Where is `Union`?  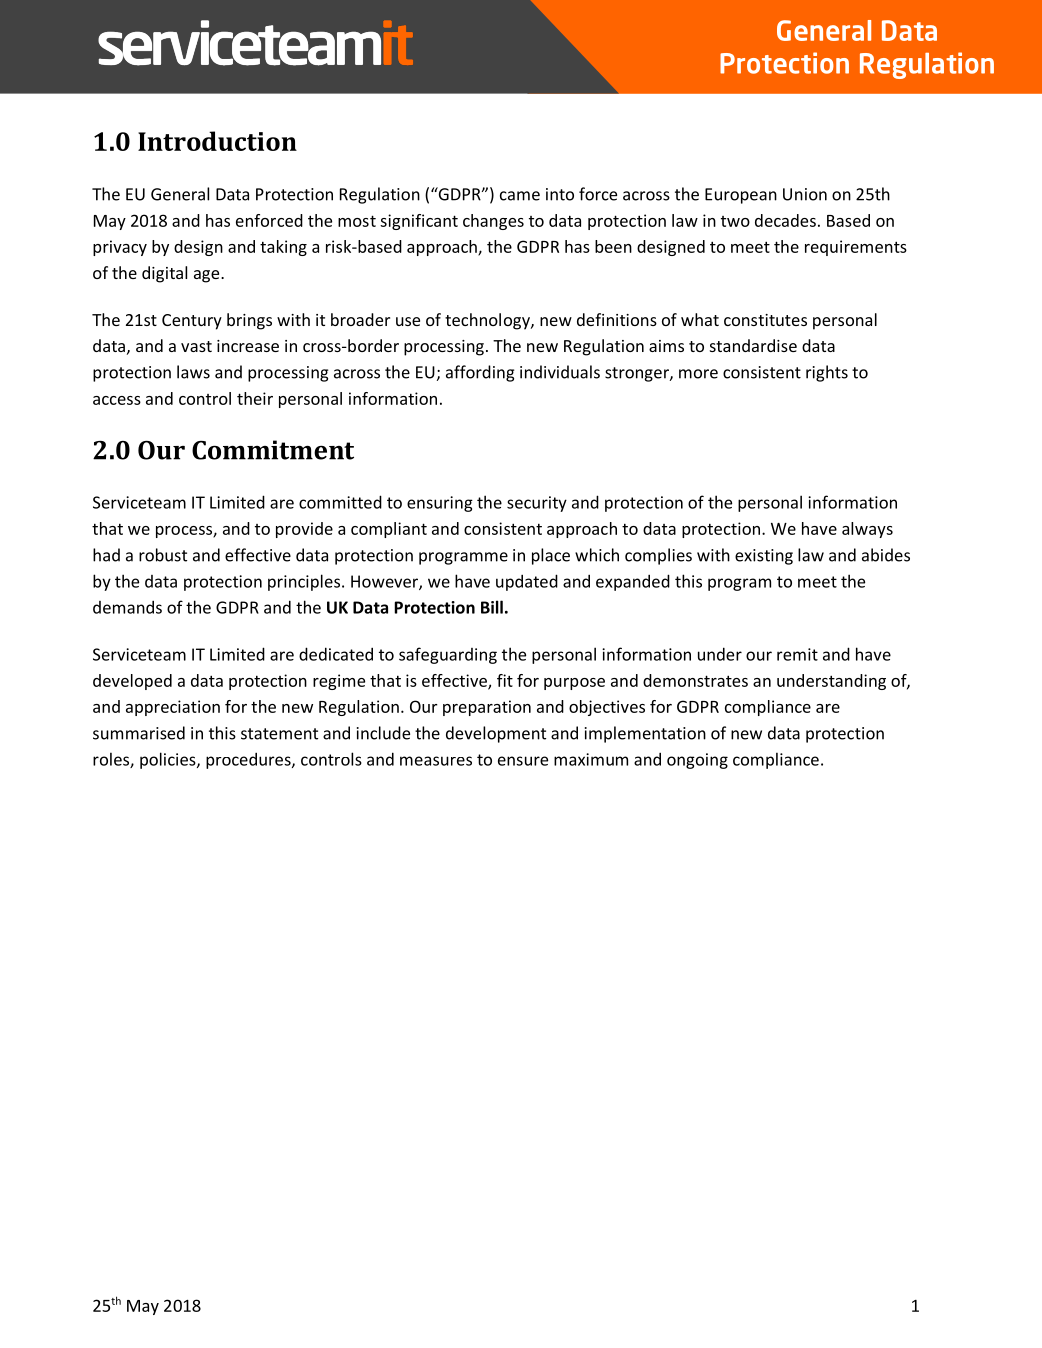
Union is located at coordinates (805, 194).
